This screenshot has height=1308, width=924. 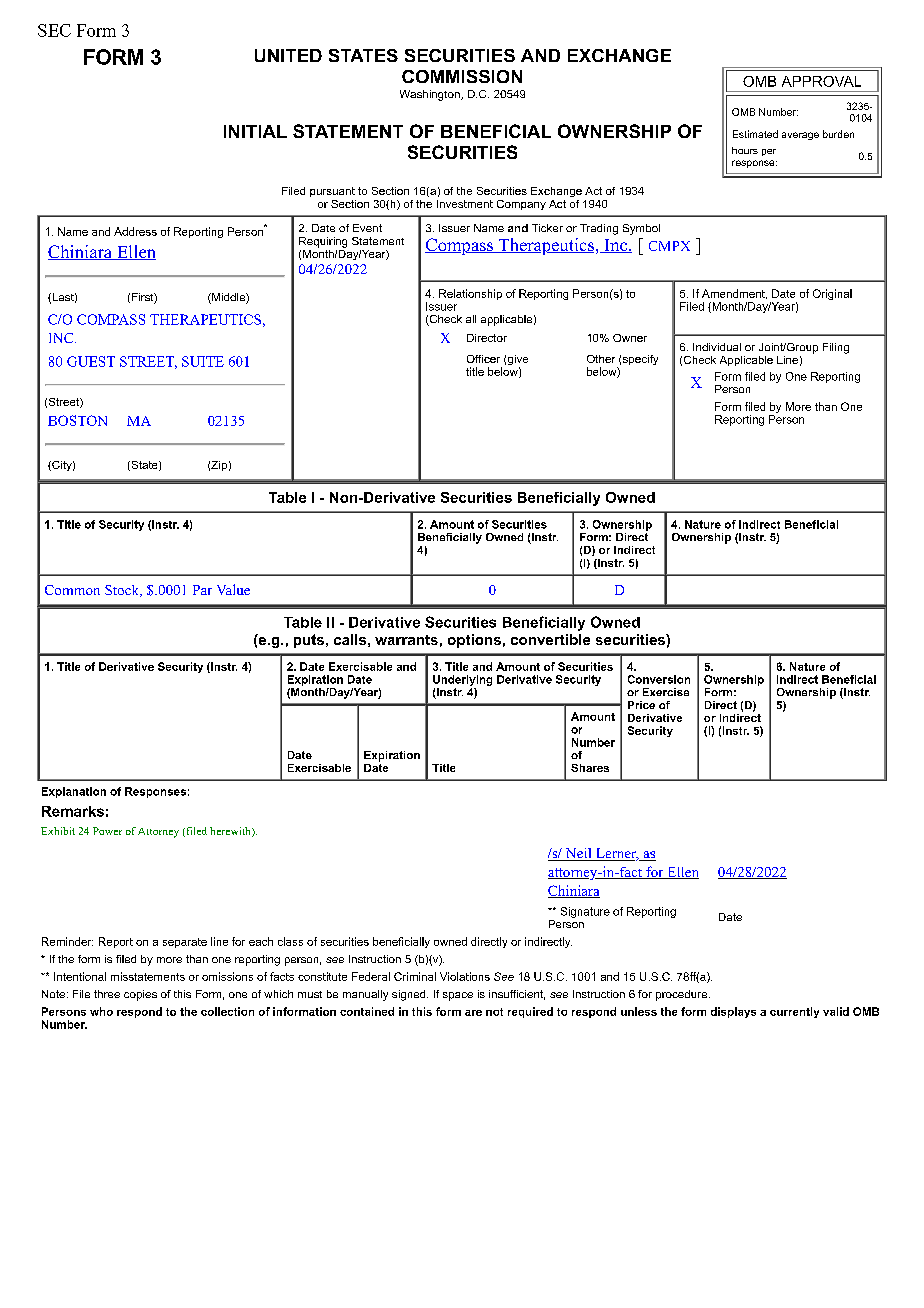 What do you see at coordinates (666, 692) in the screenshot?
I see `Exercise` at bounding box center [666, 692].
